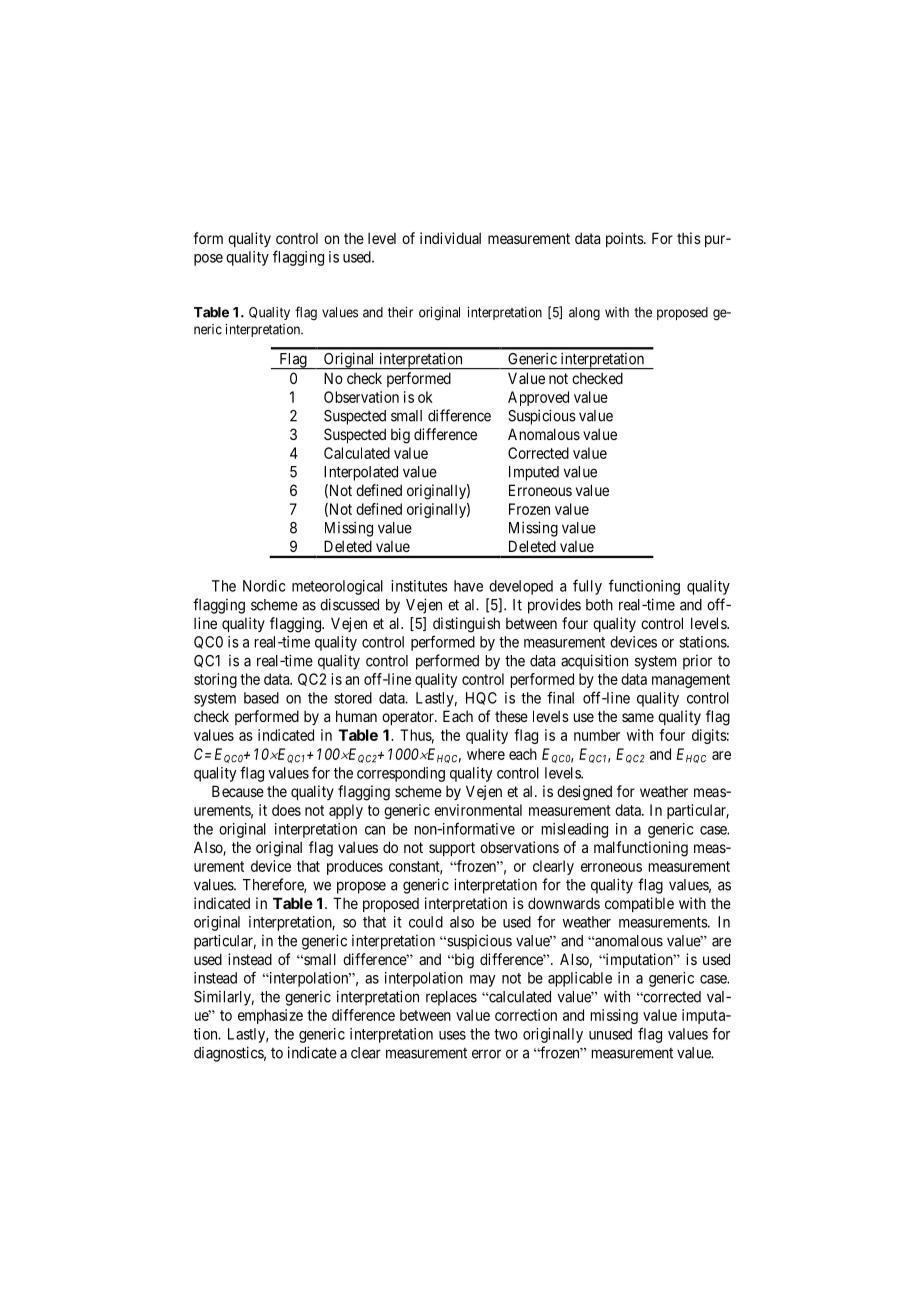 The image size is (924, 1308). Describe the element at coordinates (587, 587) in the image. I see `fully` at that location.
